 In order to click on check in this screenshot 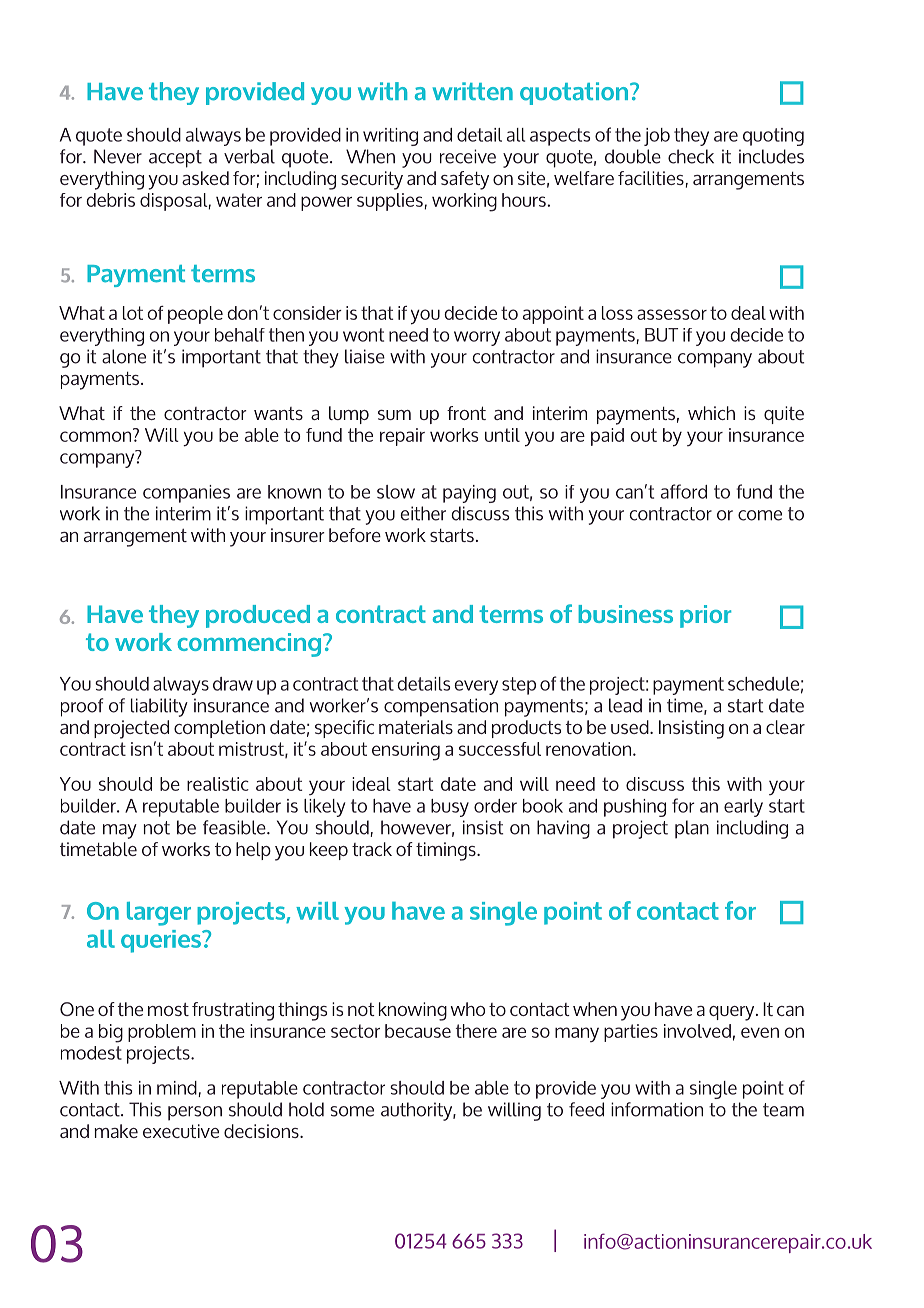, I will do `click(691, 156)`.
